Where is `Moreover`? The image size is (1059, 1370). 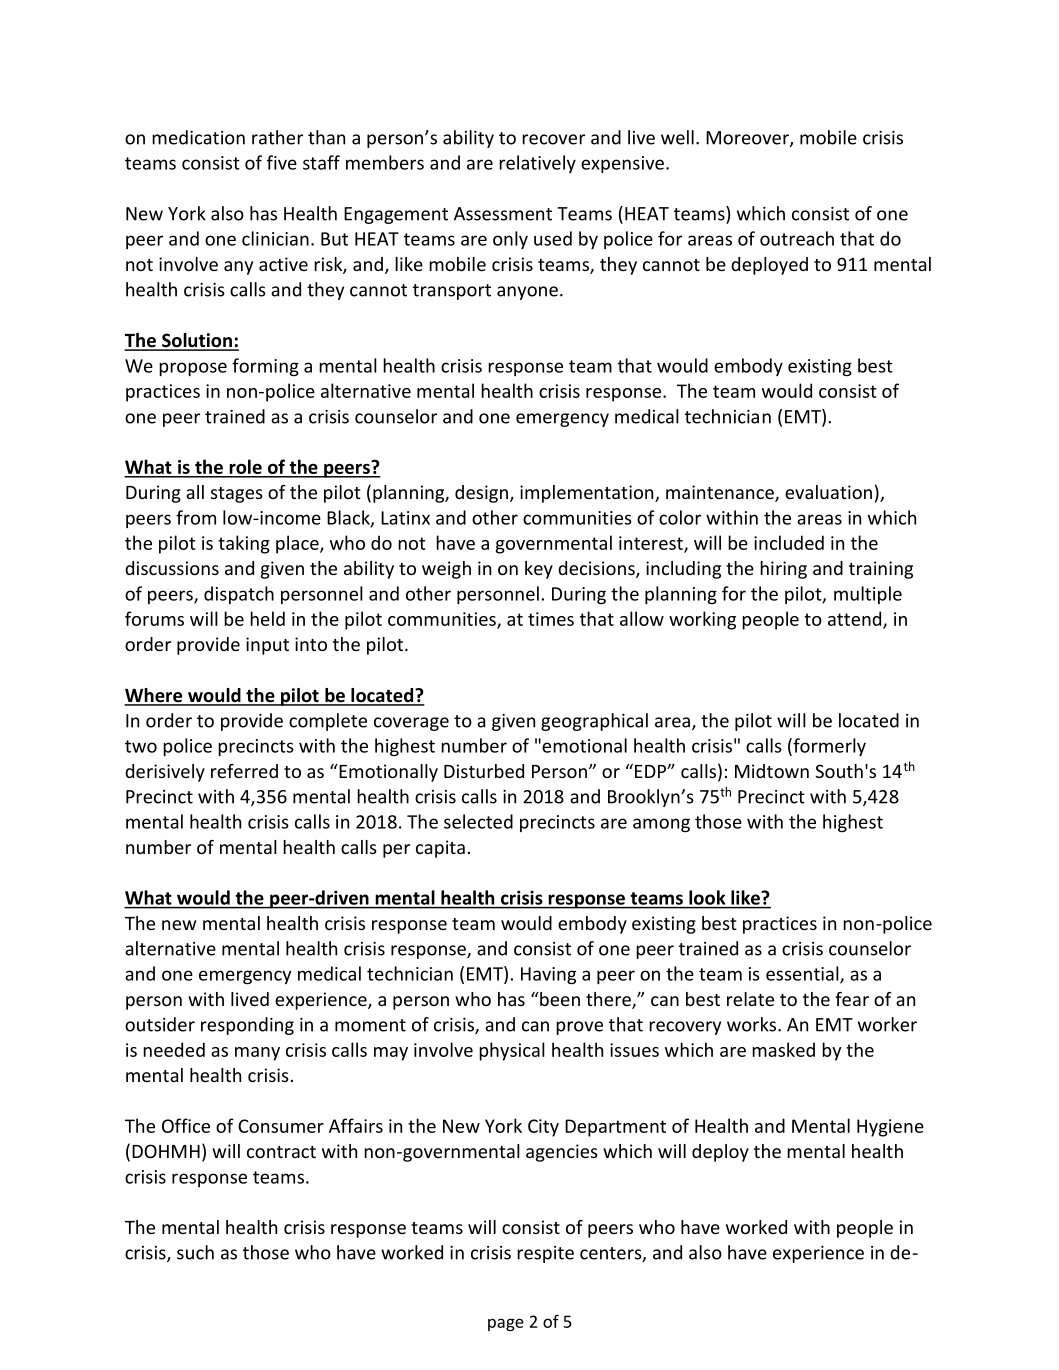
Moreover is located at coordinates (748, 139).
